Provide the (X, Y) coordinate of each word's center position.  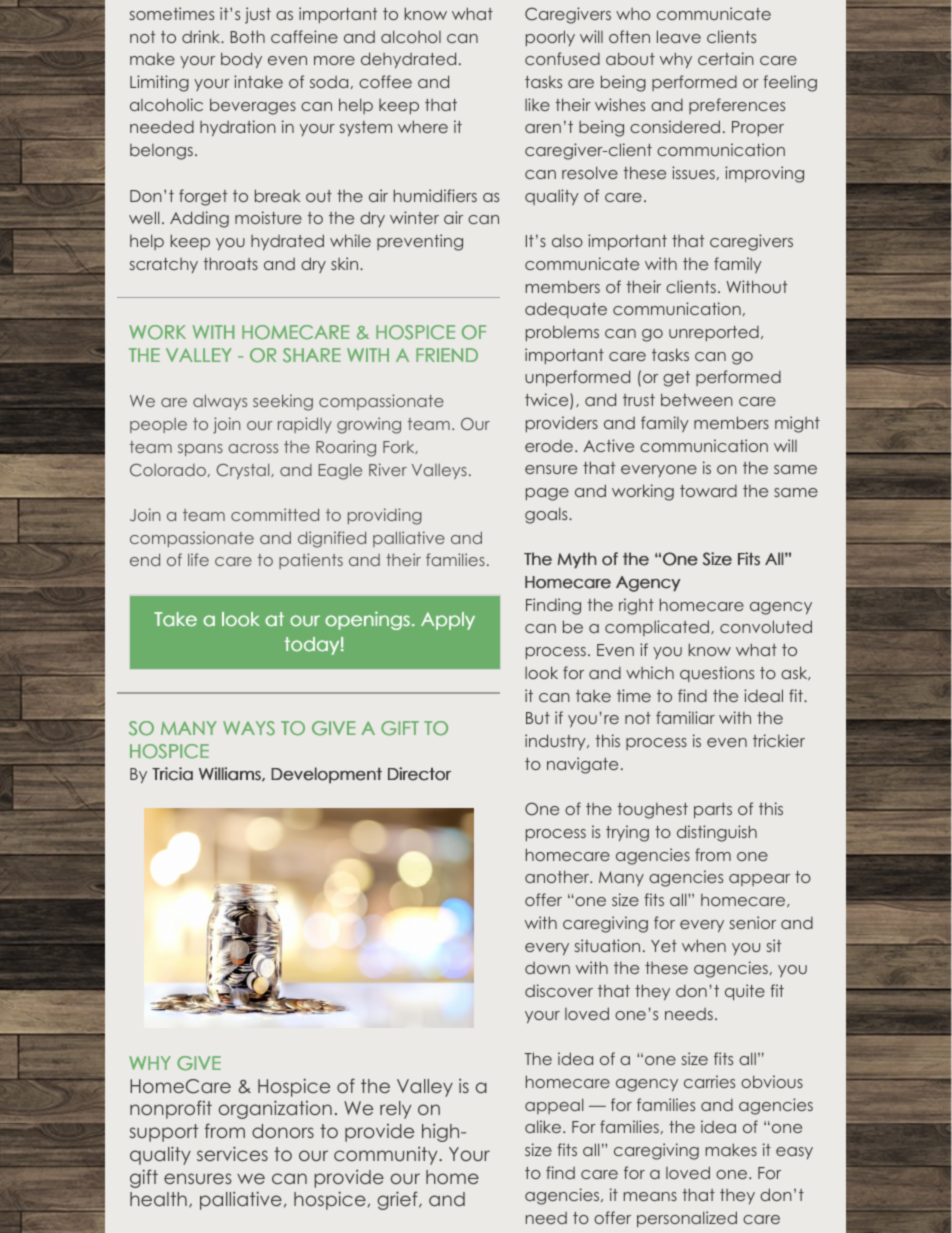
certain (726, 58)
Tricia (172, 774)
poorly (550, 38)
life (198, 559)
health (158, 1199)
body (241, 60)
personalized (687, 1219)
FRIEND (447, 355)
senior (753, 922)
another (558, 876)
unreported (714, 333)
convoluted (766, 626)
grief (398, 1200)
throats (230, 263)
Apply (448, 621)
